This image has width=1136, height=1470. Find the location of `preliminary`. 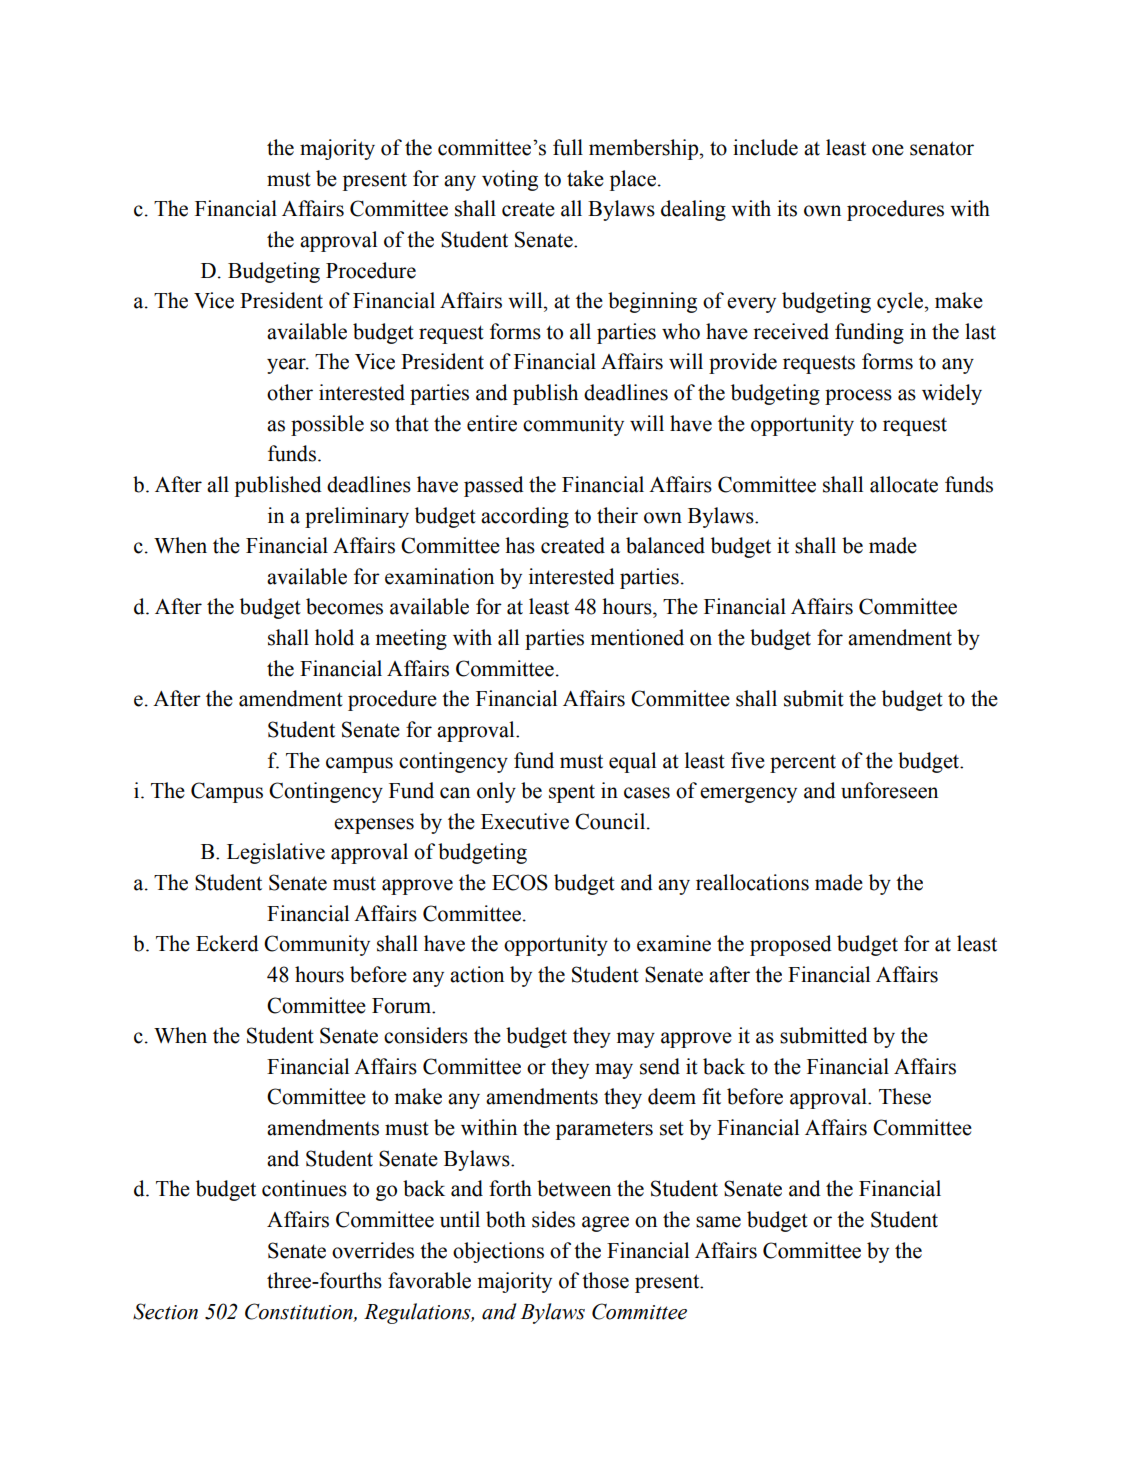

preliminary is located at coordinates (357, 517).
